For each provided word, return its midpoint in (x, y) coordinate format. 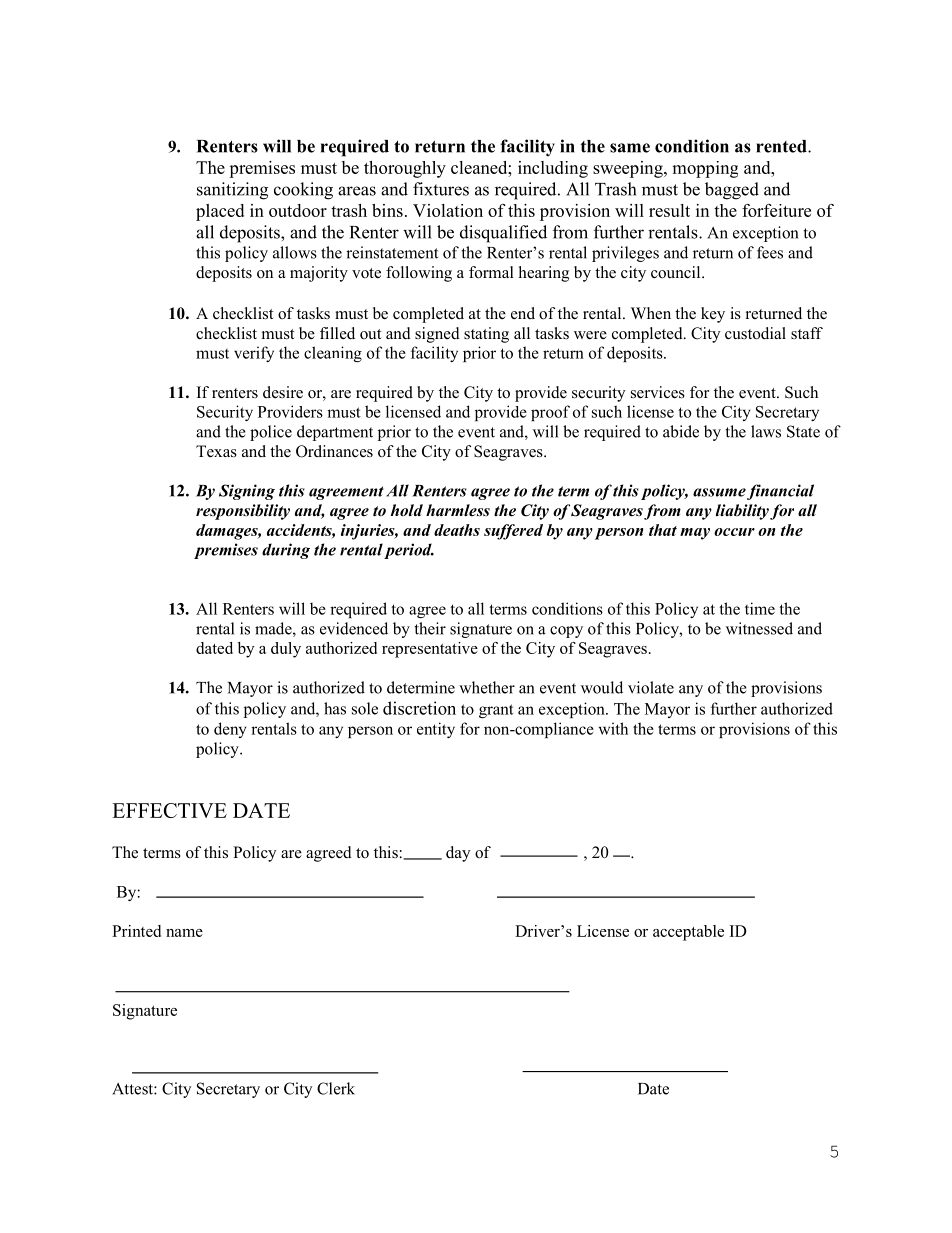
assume (719, 492)
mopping (705, 169)
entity (436, 730)
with (613, 728)
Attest (133, 1089)
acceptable (688, 933)
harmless (458, 510)
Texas (216, 451)
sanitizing (232, 191)
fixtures (441, 189)
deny (230, 730)
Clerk (336, 1088)
